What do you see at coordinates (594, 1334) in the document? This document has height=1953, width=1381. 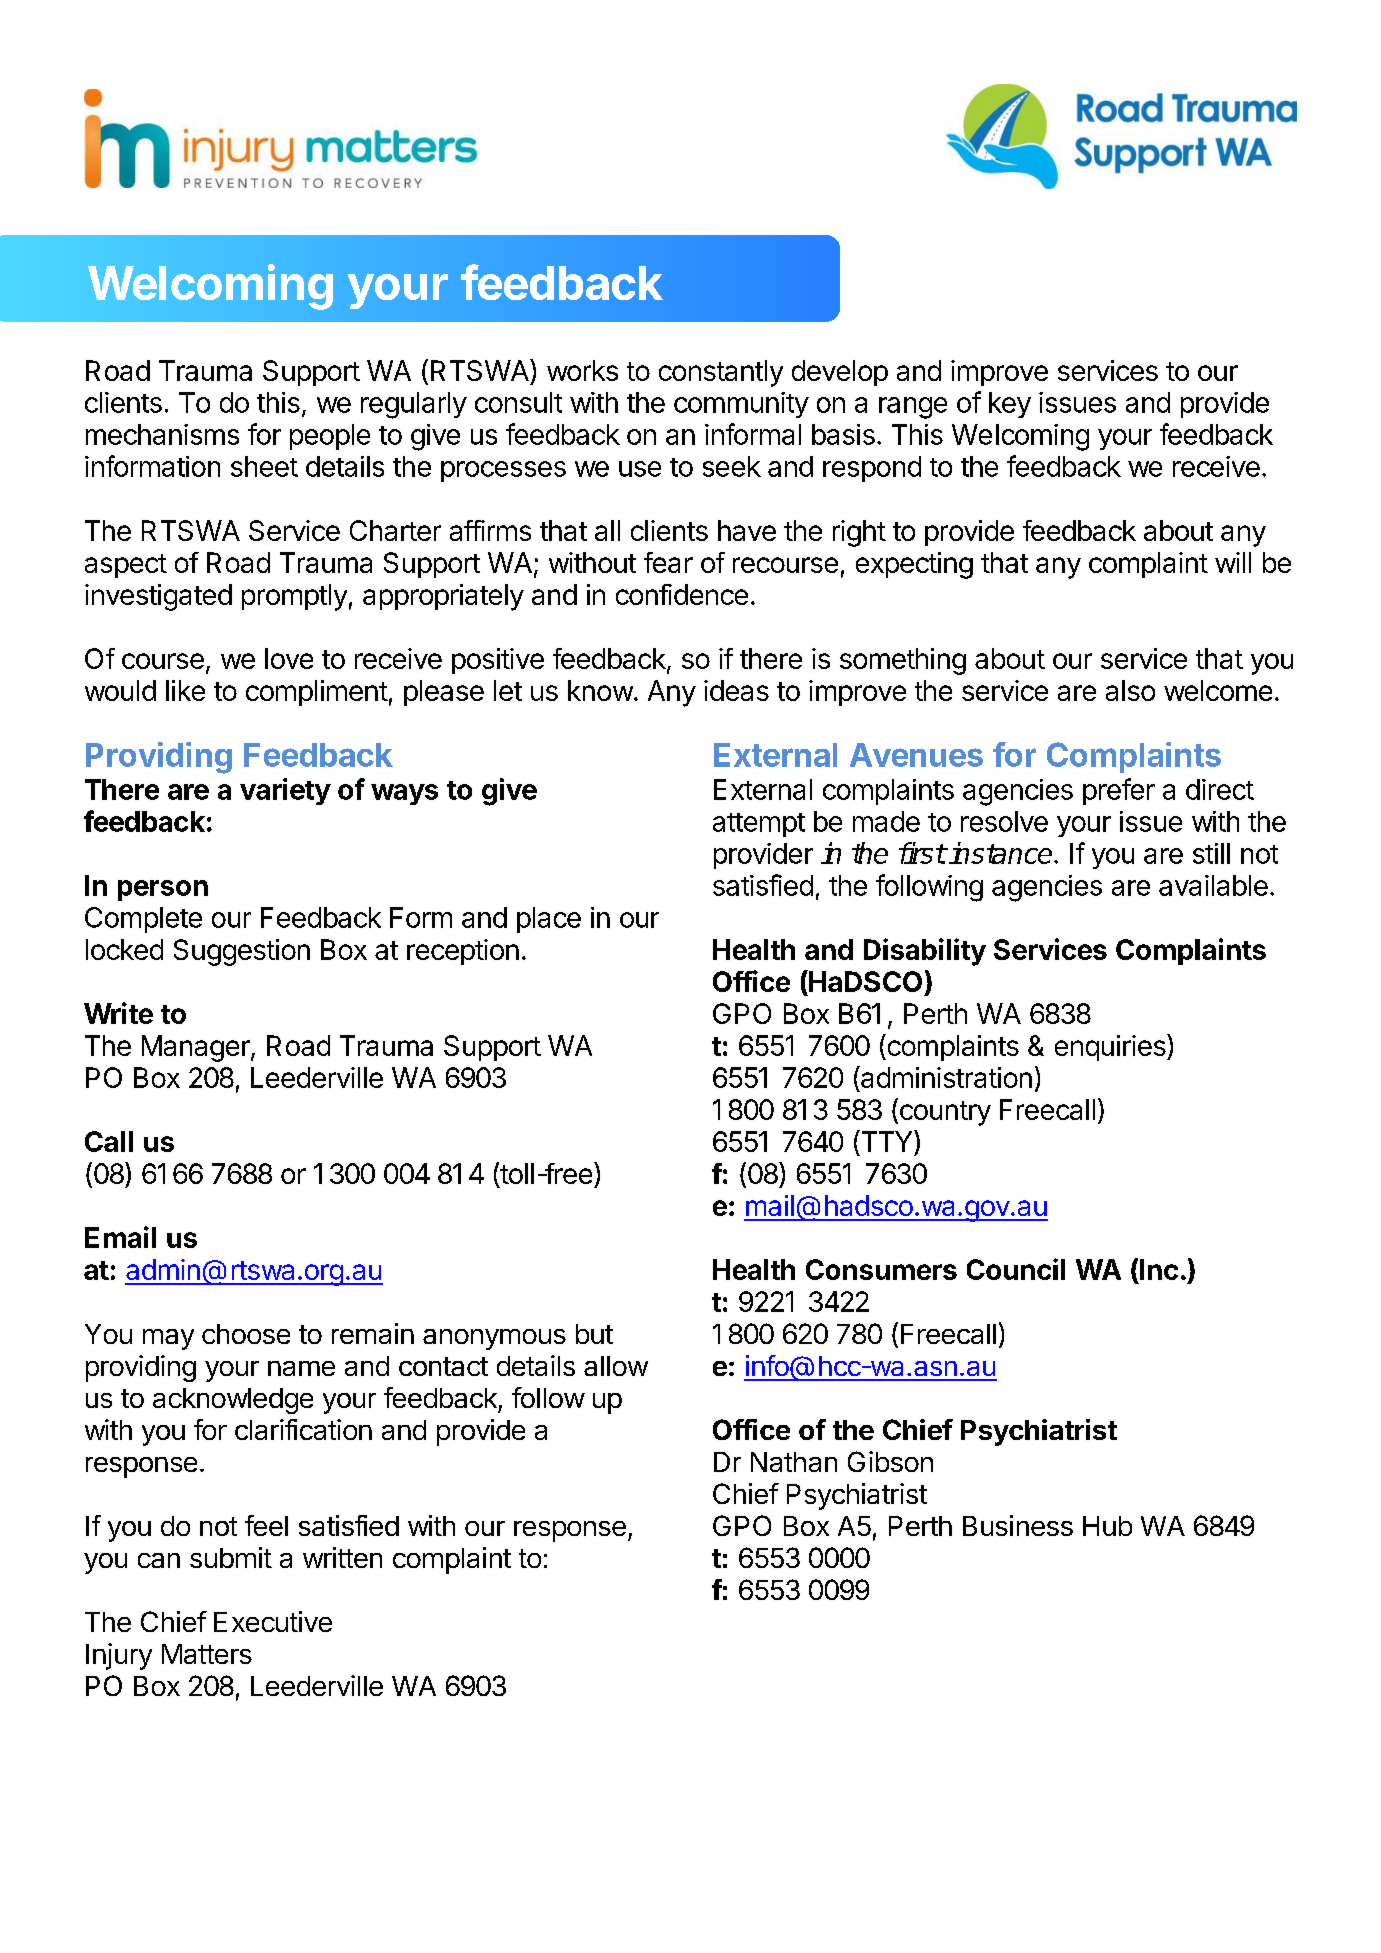 I see `but` at bounding box center [594, 1334].
